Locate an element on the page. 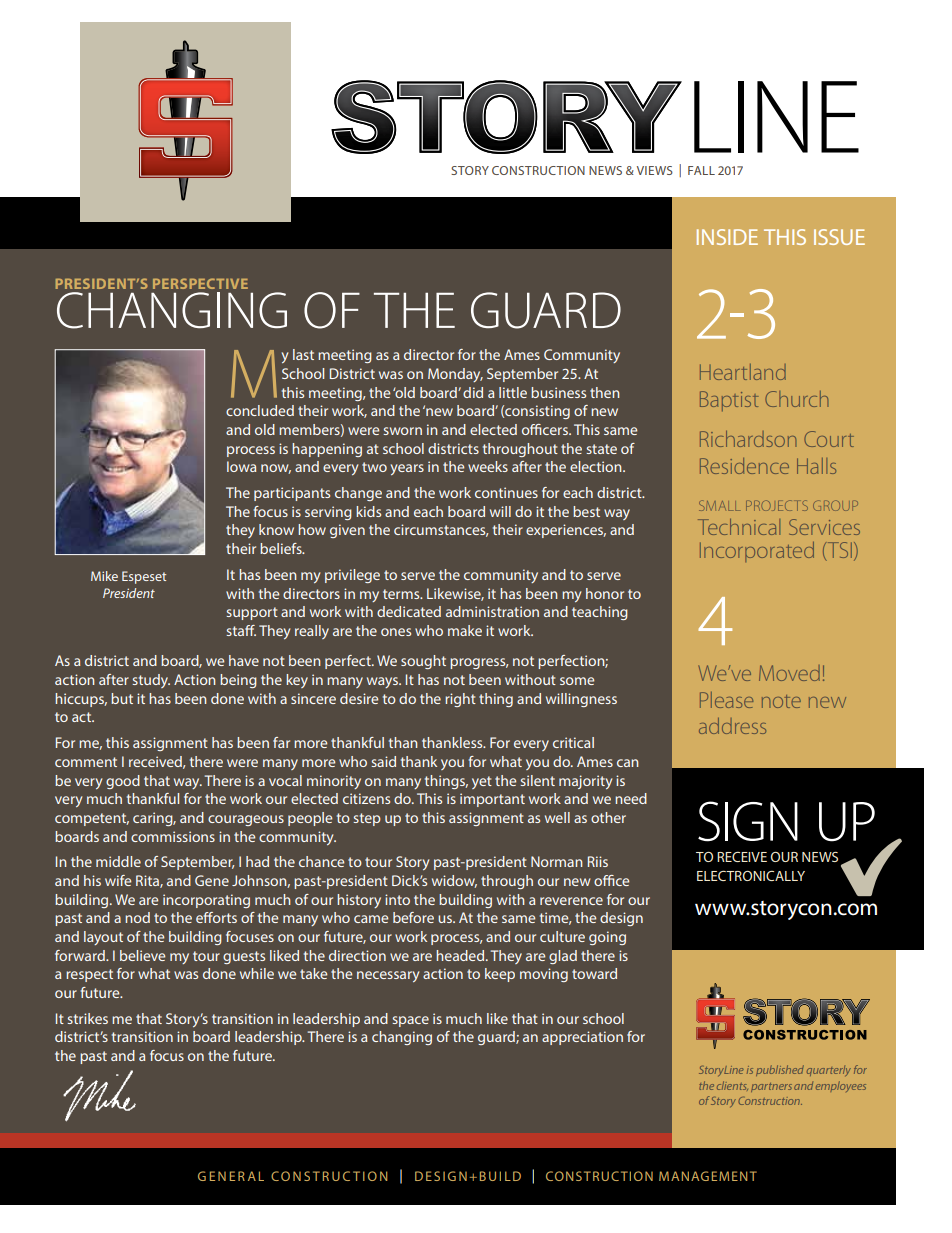  strikes is located at coordinates (87, 1018).
